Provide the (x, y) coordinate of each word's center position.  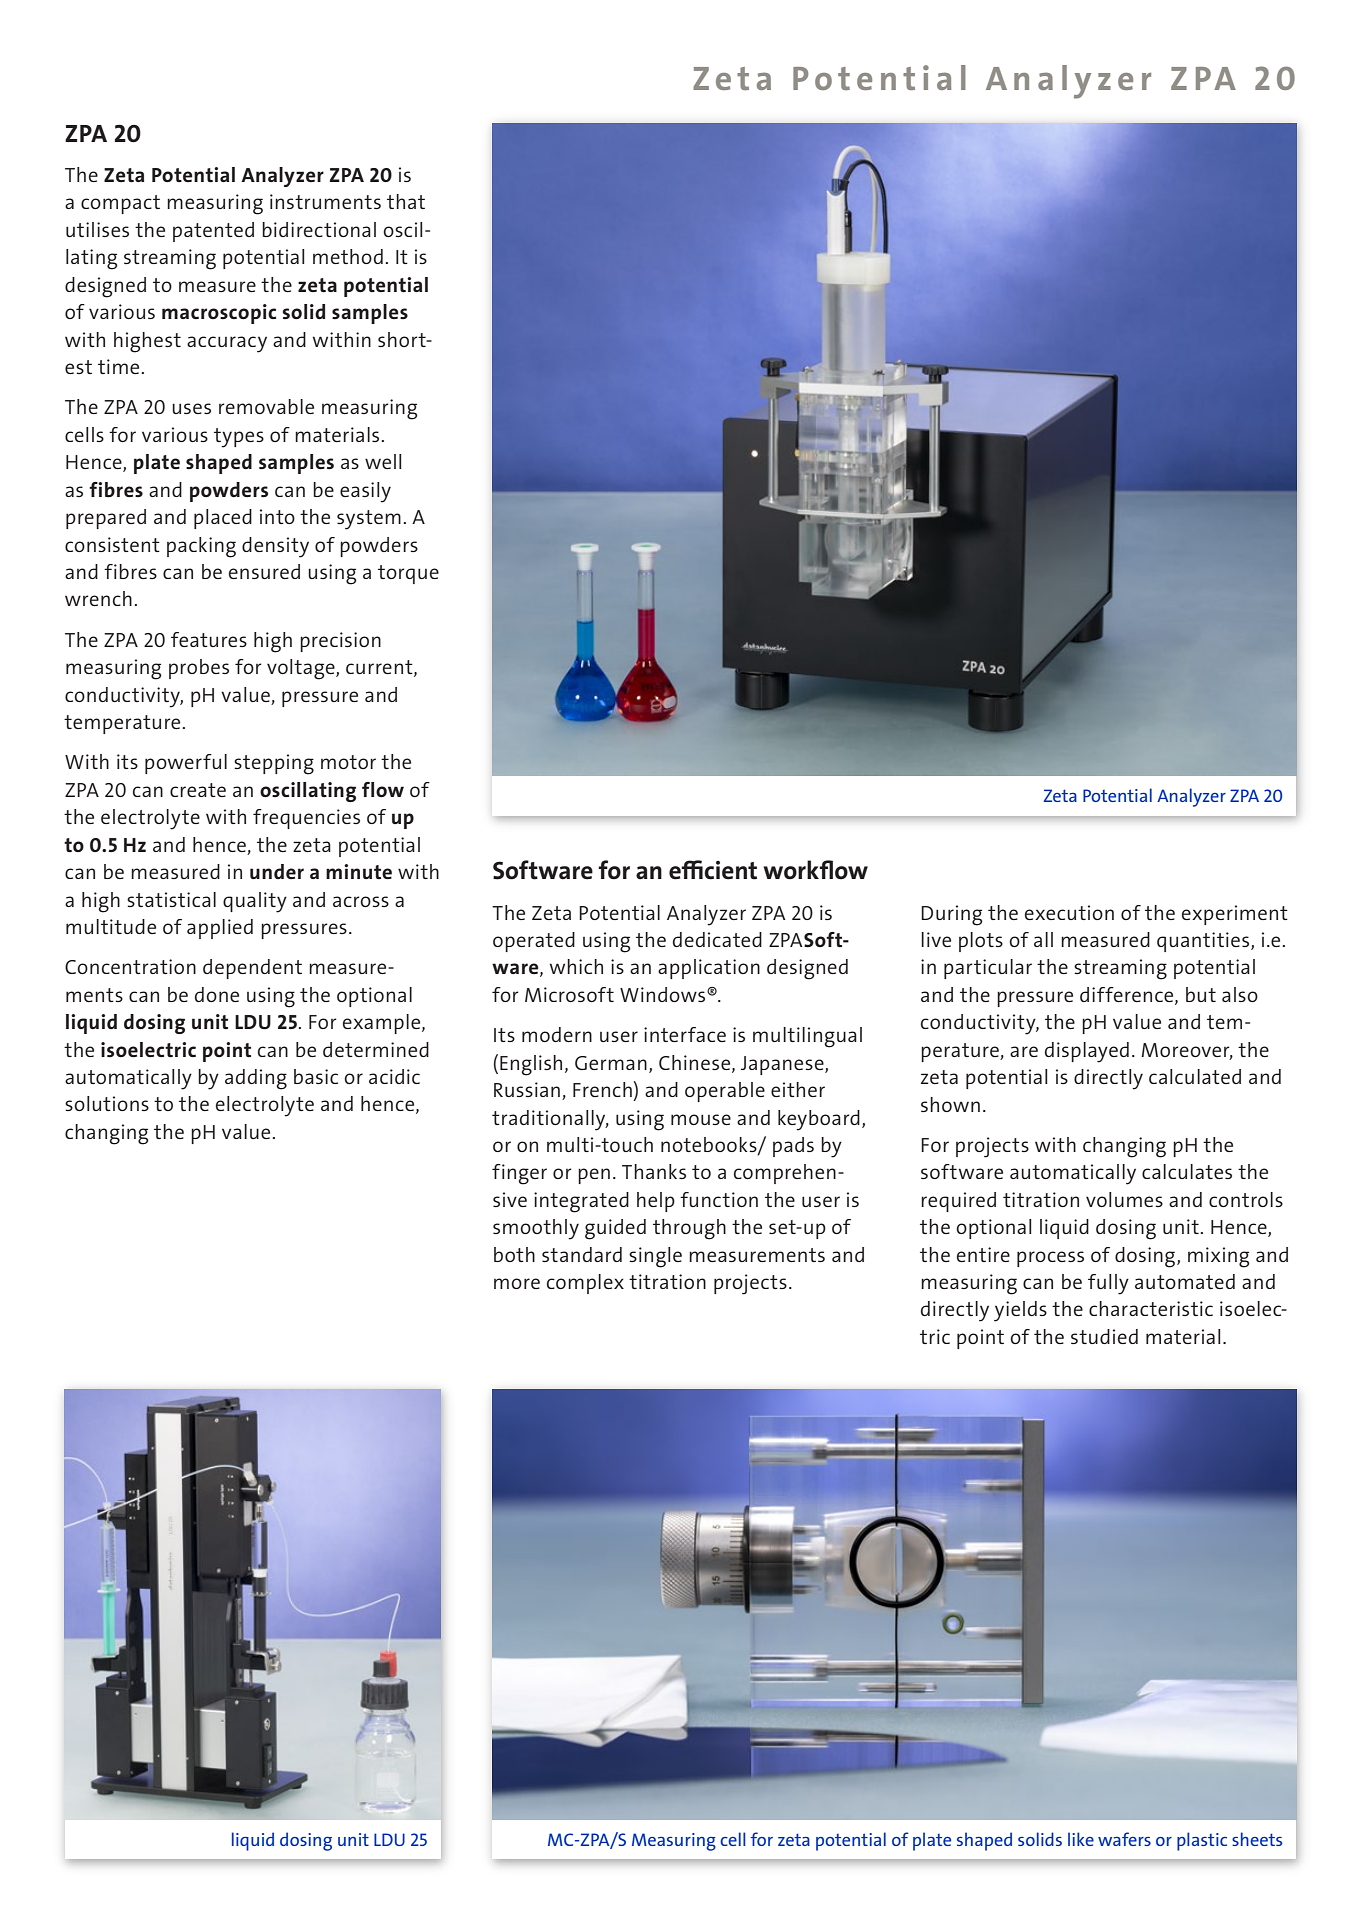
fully (1108, 1284)
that (406, 201)
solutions (107, 1103)
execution (1069, 912)
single (655, 1257)
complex (585, 1284)
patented (213, 232)
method (348, 256)
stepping (274, 764)
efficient (713, 870)
